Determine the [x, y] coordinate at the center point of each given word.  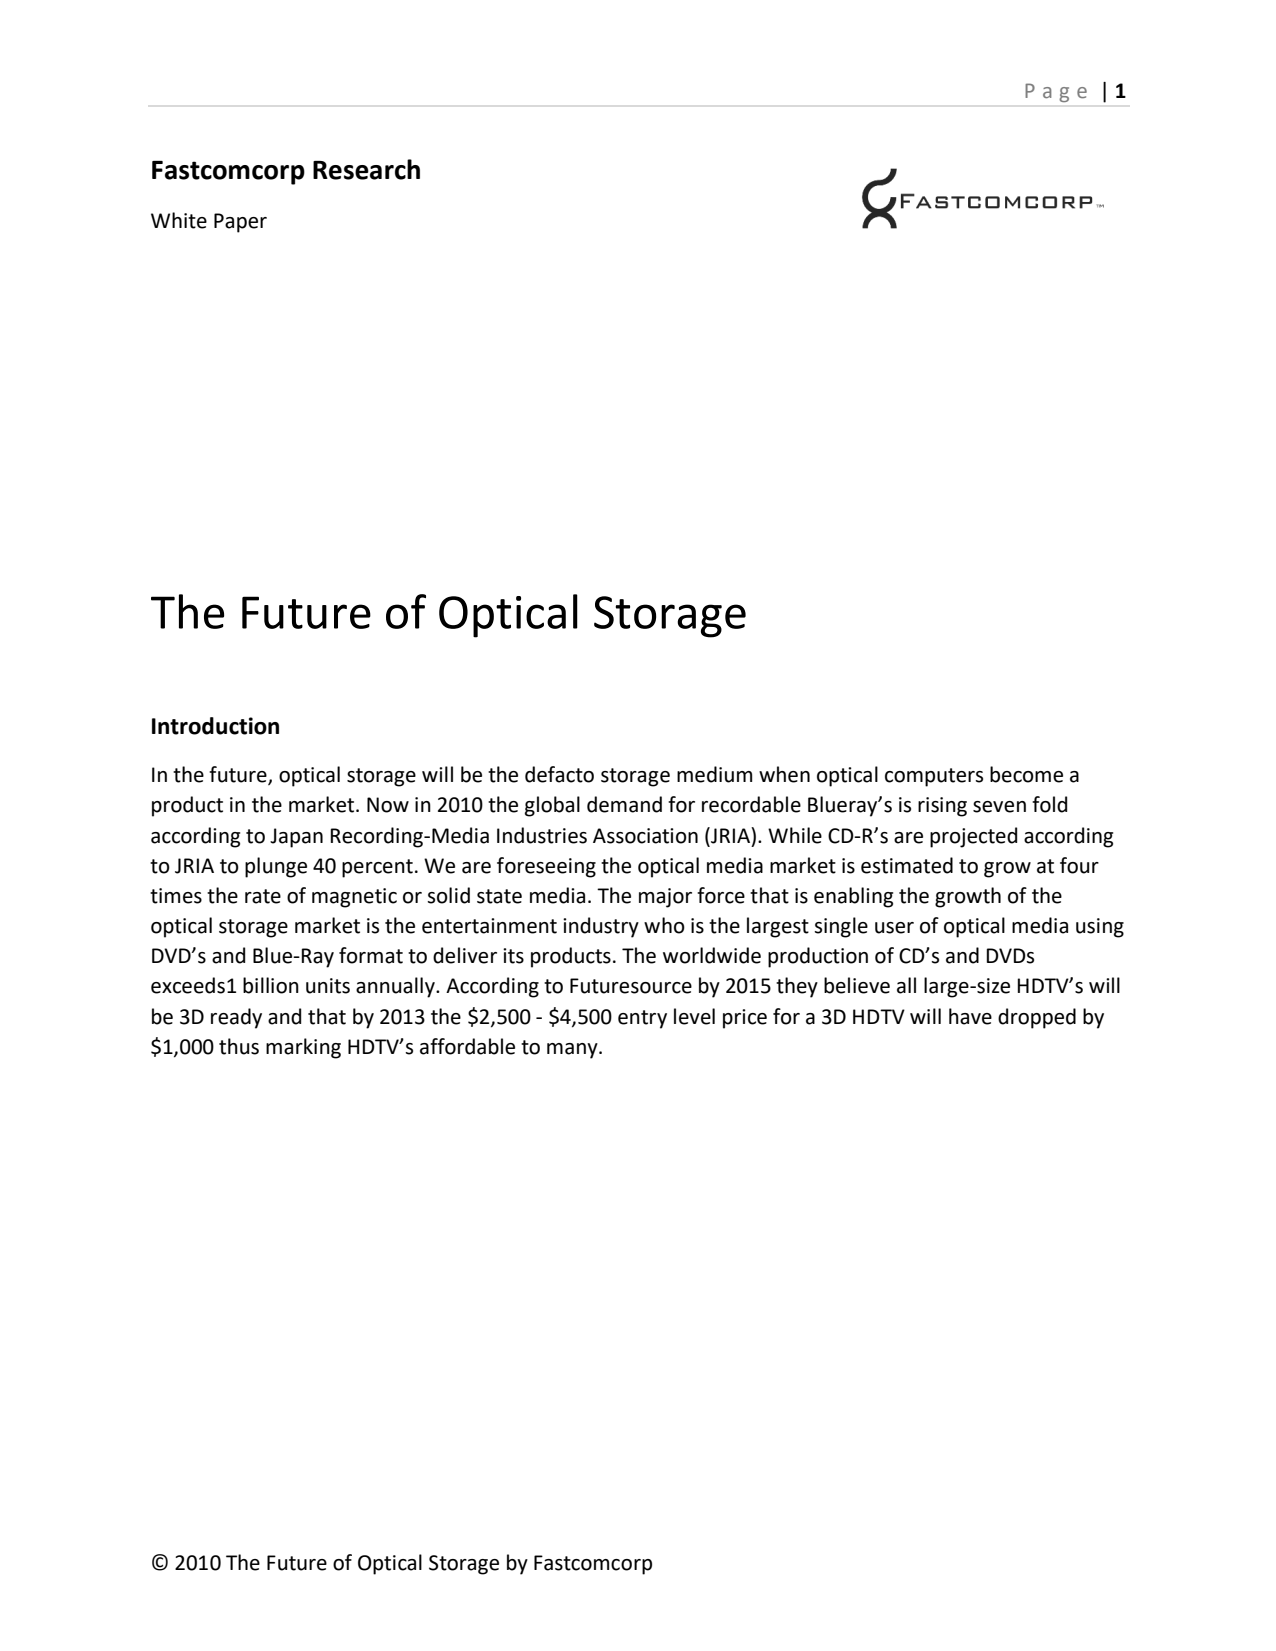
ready [236, 1018]
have [970, 1016]
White [179, 220]
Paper [240, 223]
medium [714, 774]
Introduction [215, 726]
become [1026, 774]
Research [366, 169]
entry [642, 1019]
